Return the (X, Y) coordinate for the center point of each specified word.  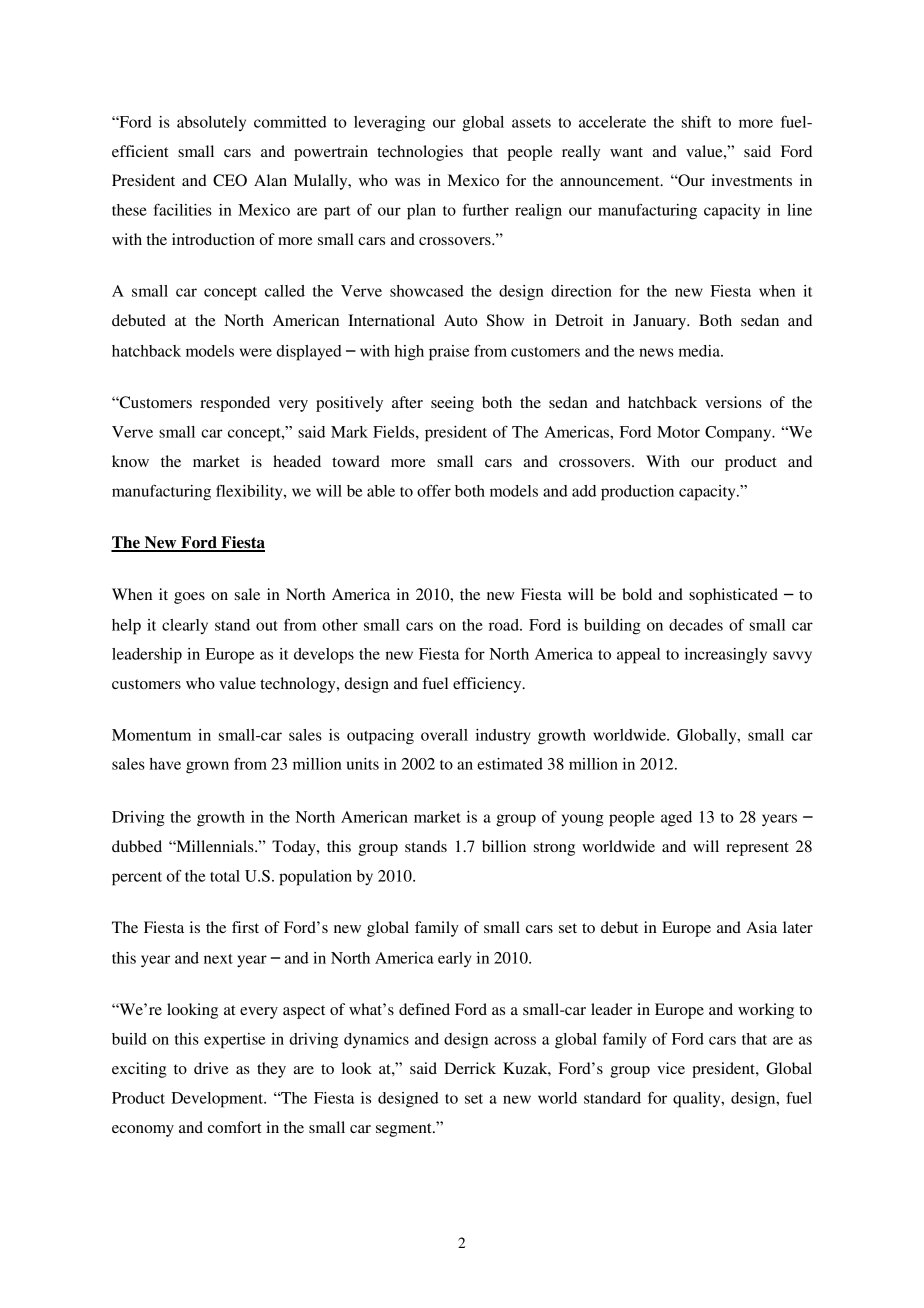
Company (739, 434)
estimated (510, 764)
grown (207, 767)
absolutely (211, 123)
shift (696, 121)
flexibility (250, 492)
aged (676, 819)
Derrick (470, 1068)
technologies (420, 153)
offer (434, 490)
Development (218, 1100)
